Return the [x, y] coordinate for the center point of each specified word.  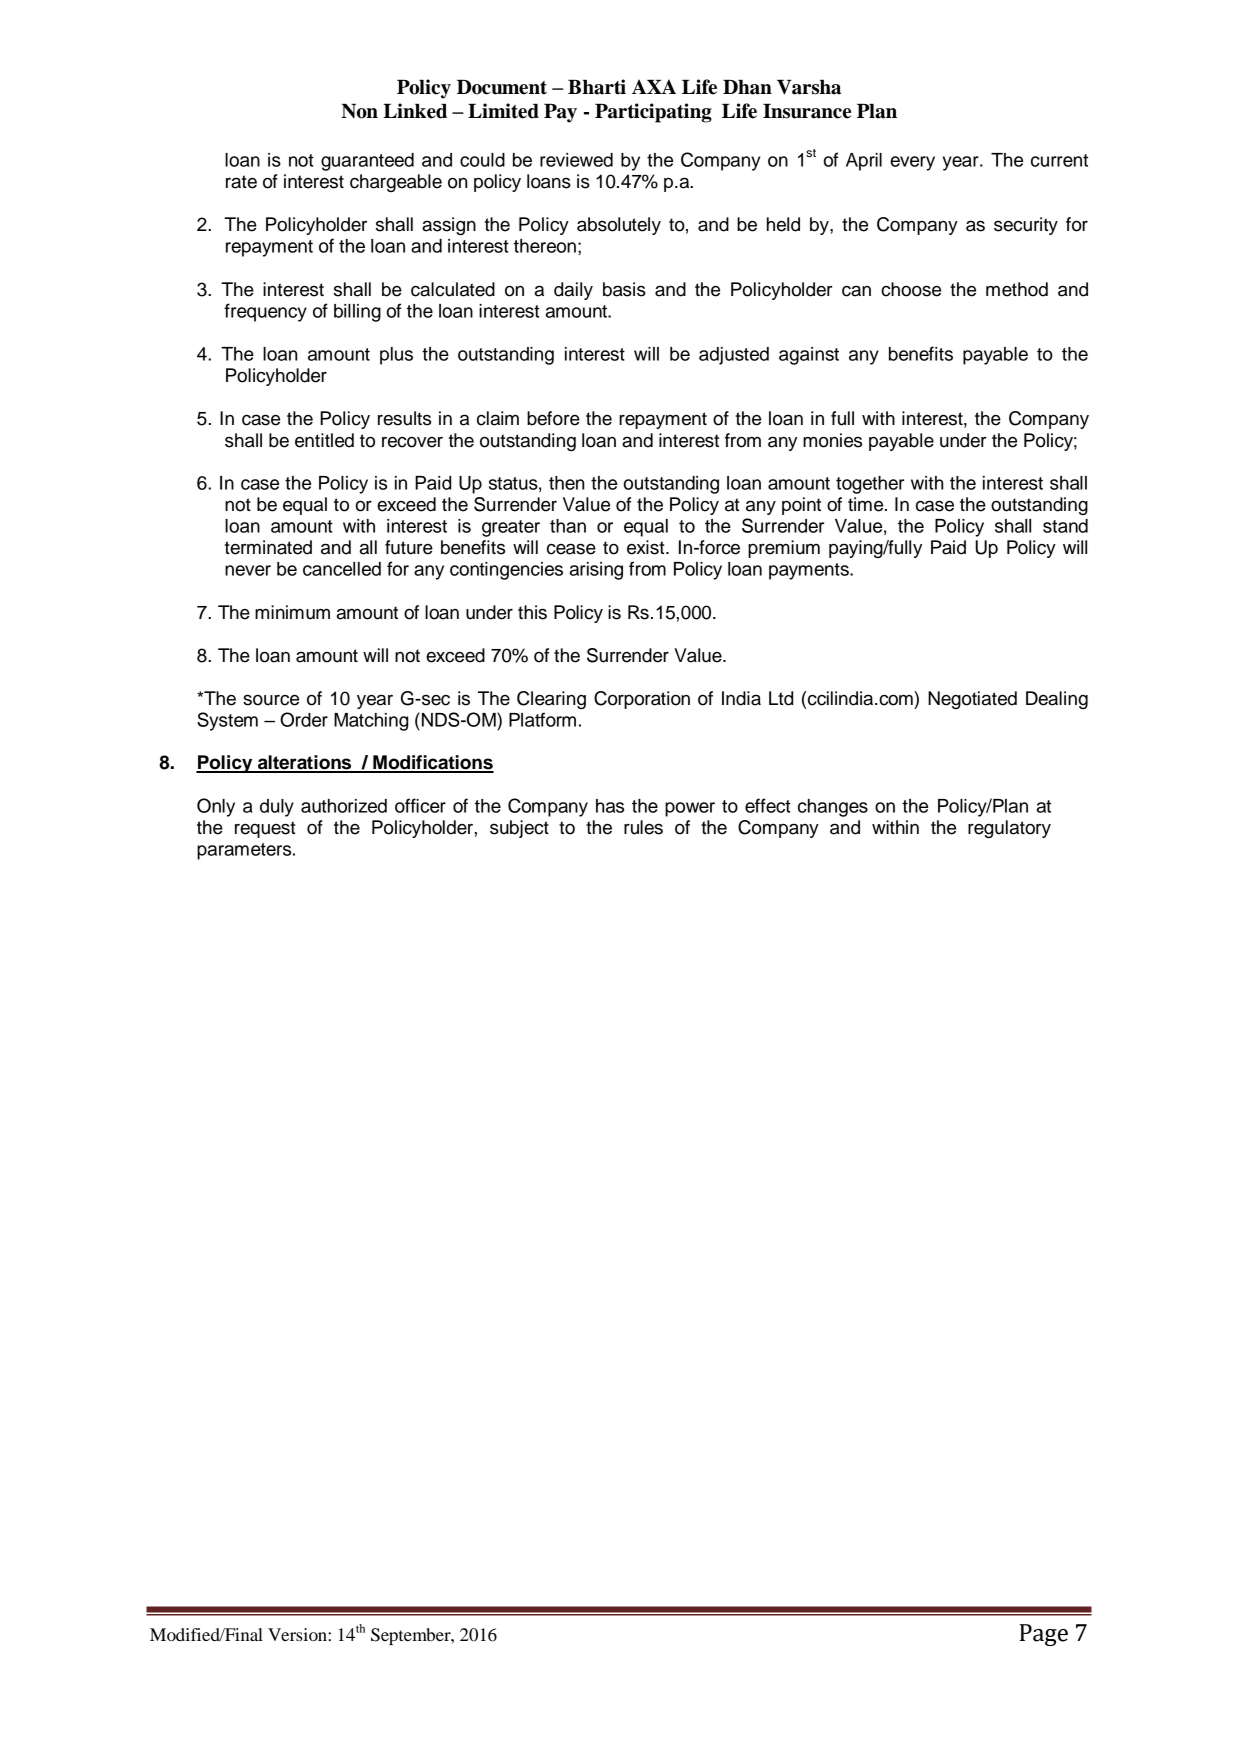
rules [643, 827]
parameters [245, 851]
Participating [653, 113]
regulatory [1009, 829]
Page [1044, 1635]
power [690, 809]
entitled [324, 440]
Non [359, 111]
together [870, 485]
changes [833, 808]
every [912, 163]
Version [298, 1634]
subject [519, 829]
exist [647, 547]
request [265, 829]
